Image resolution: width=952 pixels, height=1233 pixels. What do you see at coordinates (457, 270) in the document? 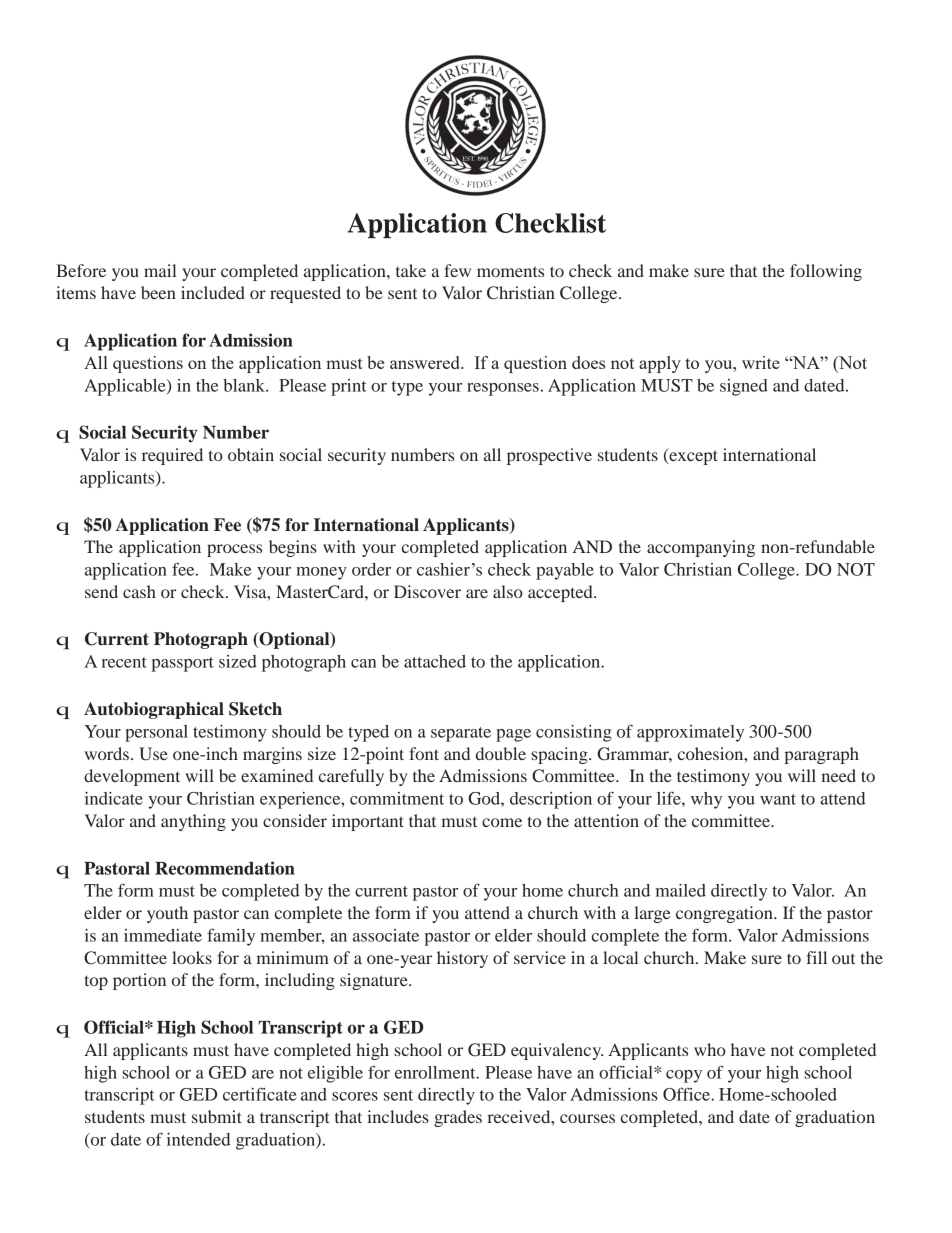
I see `few` at bounding box center [457, 270].
